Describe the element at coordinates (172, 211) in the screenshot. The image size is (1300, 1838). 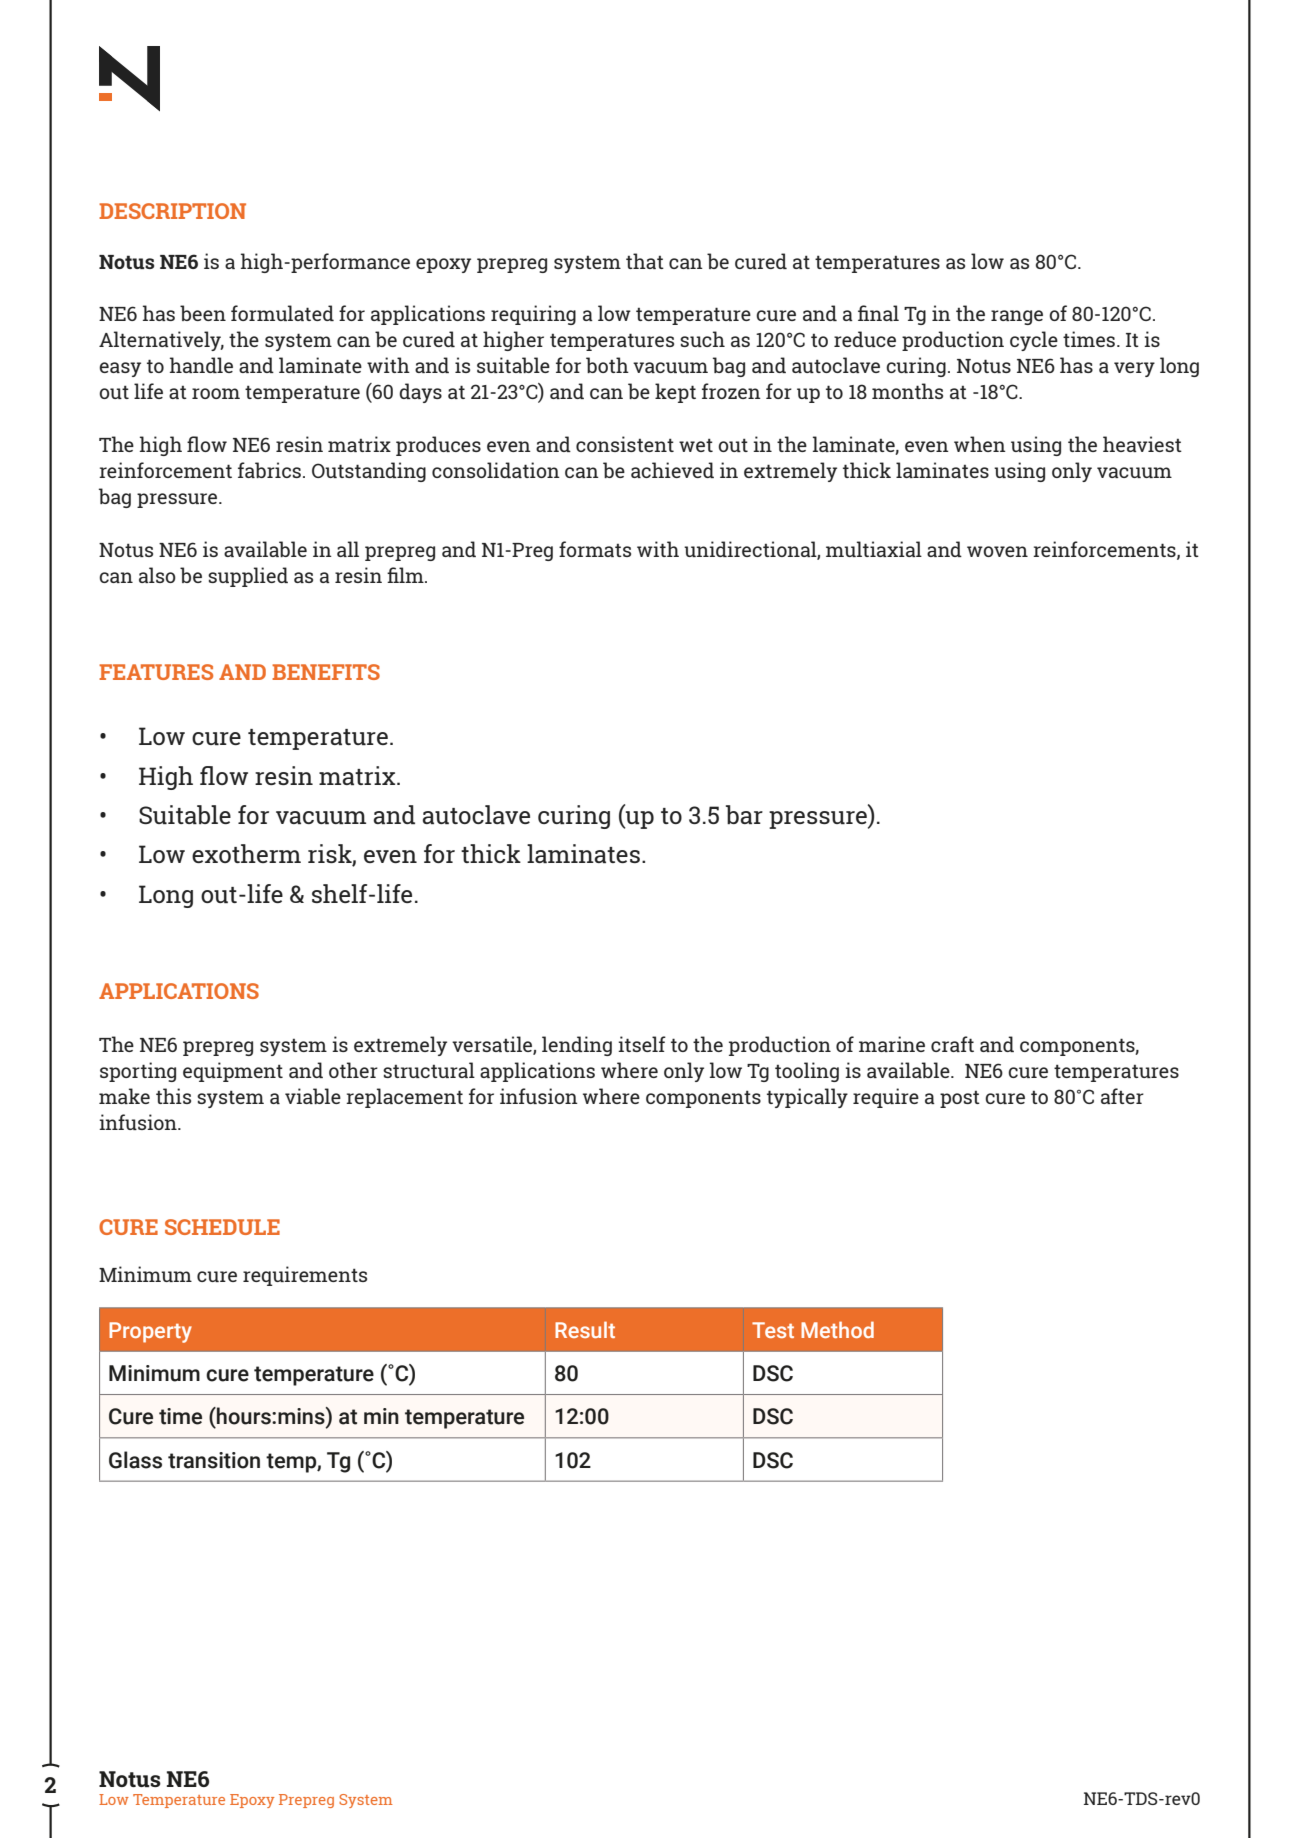
I see `DESCRIPTION` at that location.
